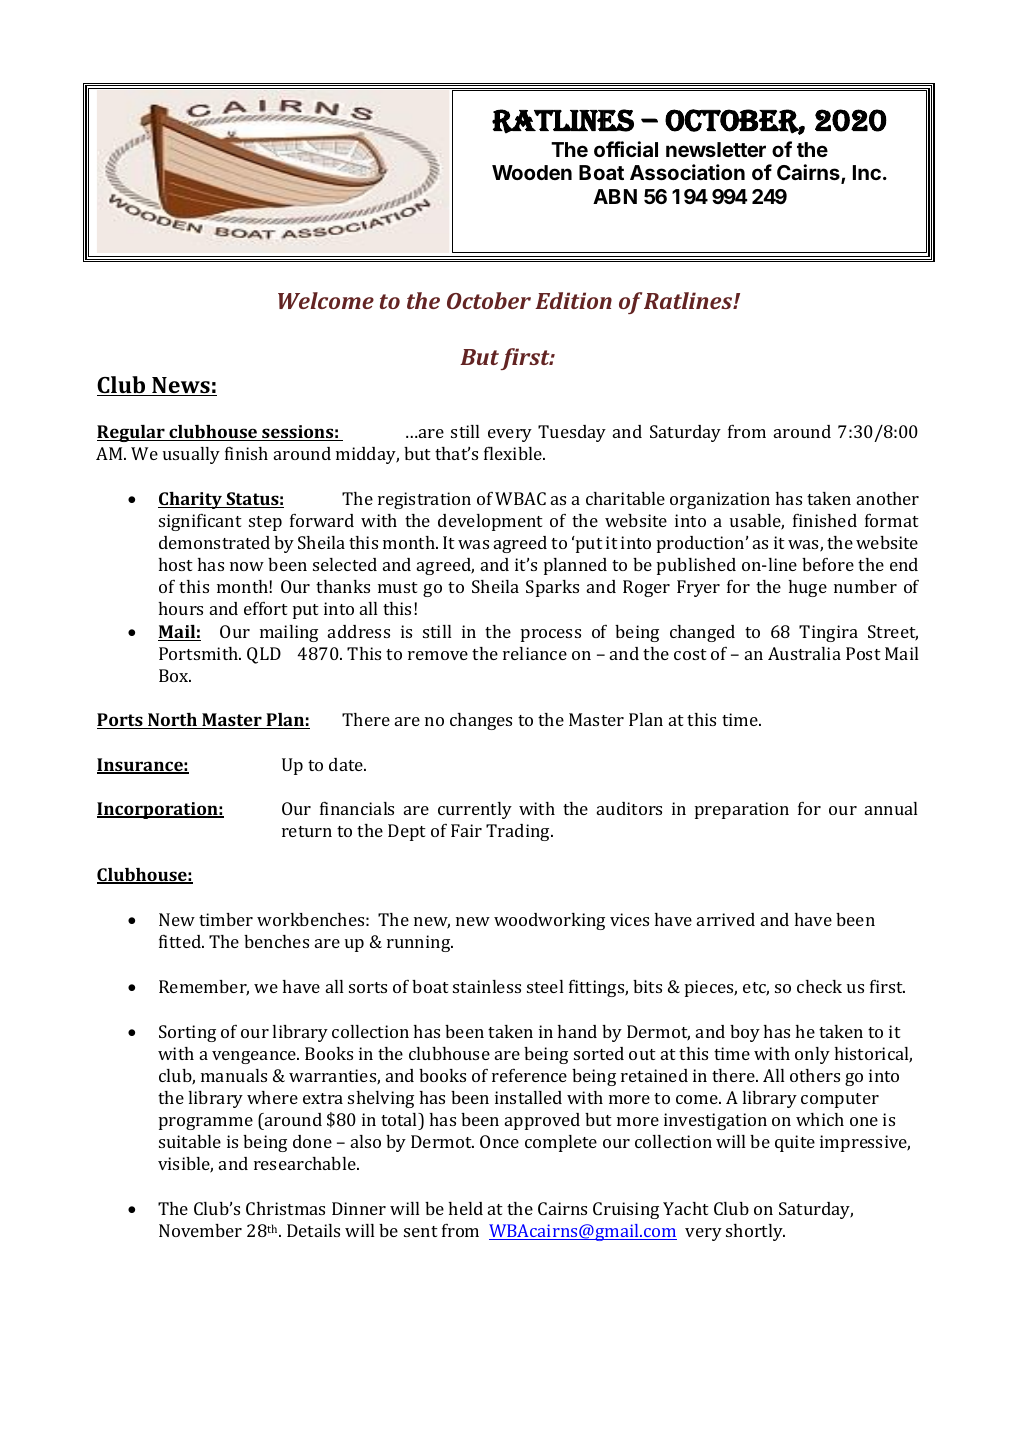 This screenshot has width=1016, height=1438. Describe the element at coordinates (687, 172) in the screenshot. I see `Association` at that location.
